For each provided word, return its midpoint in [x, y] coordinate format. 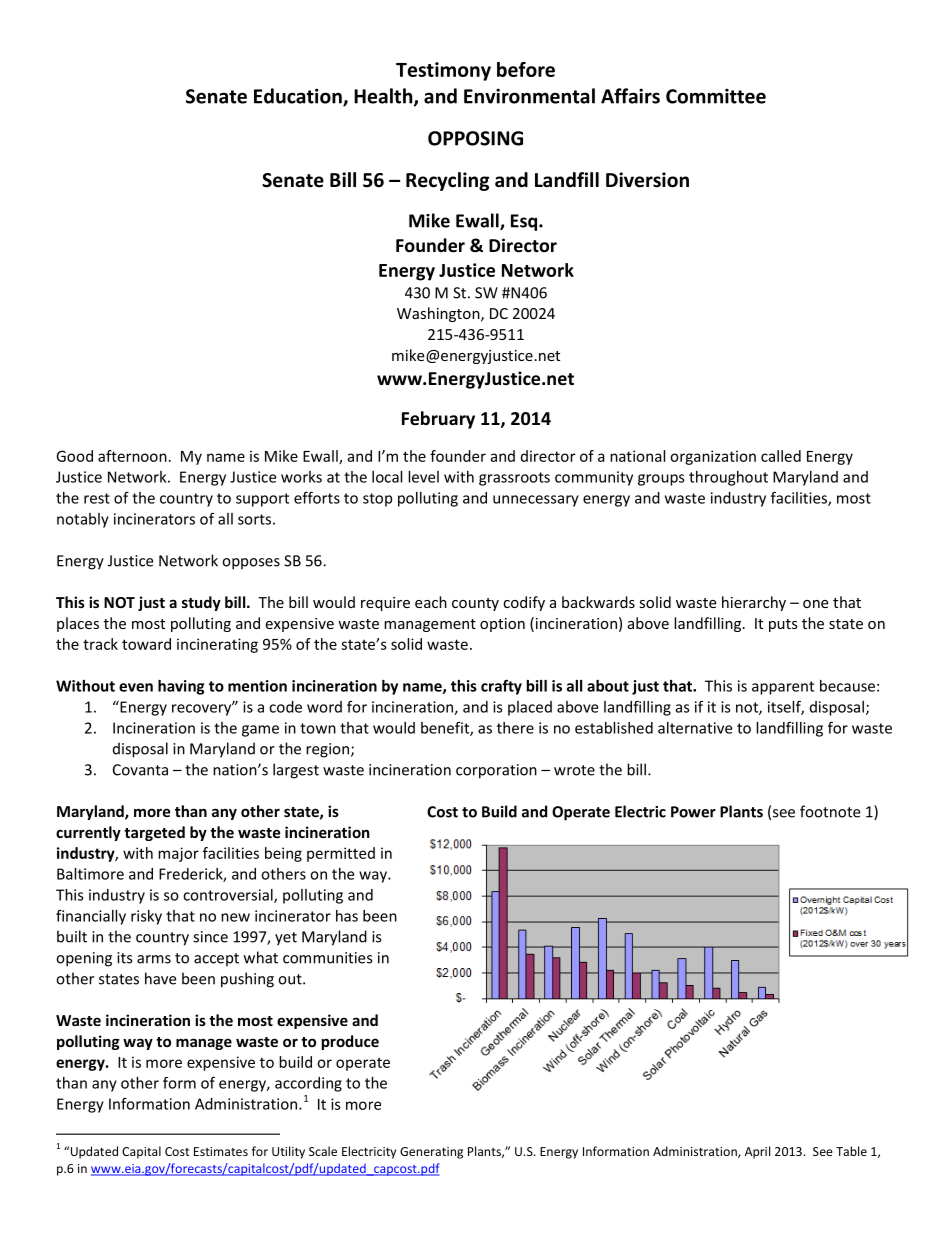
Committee [716, 96]
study [201, 603]
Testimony [443, 71]
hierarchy [754, 603]
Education [299, 97]
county [475, 604]
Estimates [221, 1151]
